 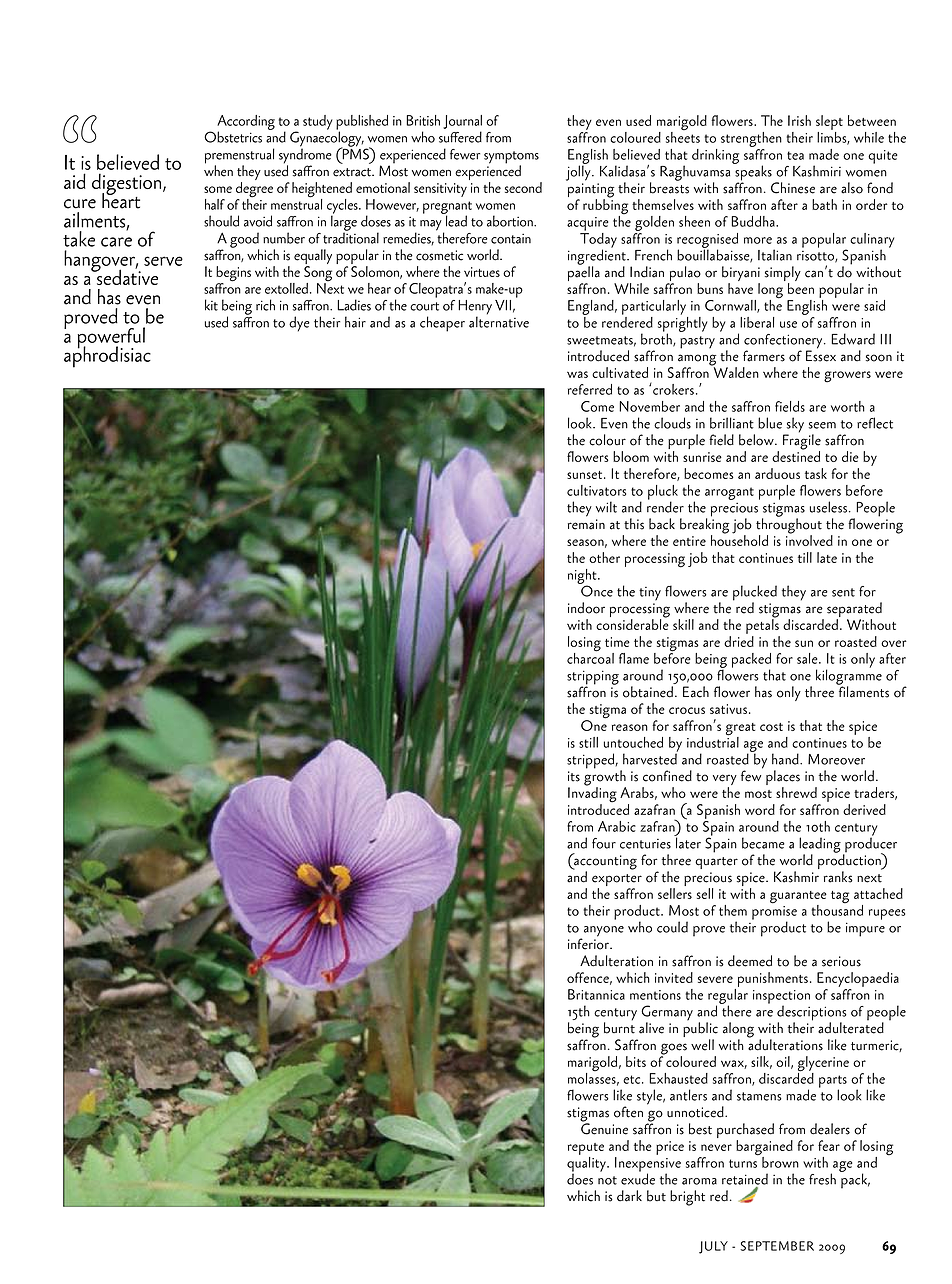 What do you see at coordinates (586, 524) in the screenshot?
I see `remain` at bounding box center [586, 524].
